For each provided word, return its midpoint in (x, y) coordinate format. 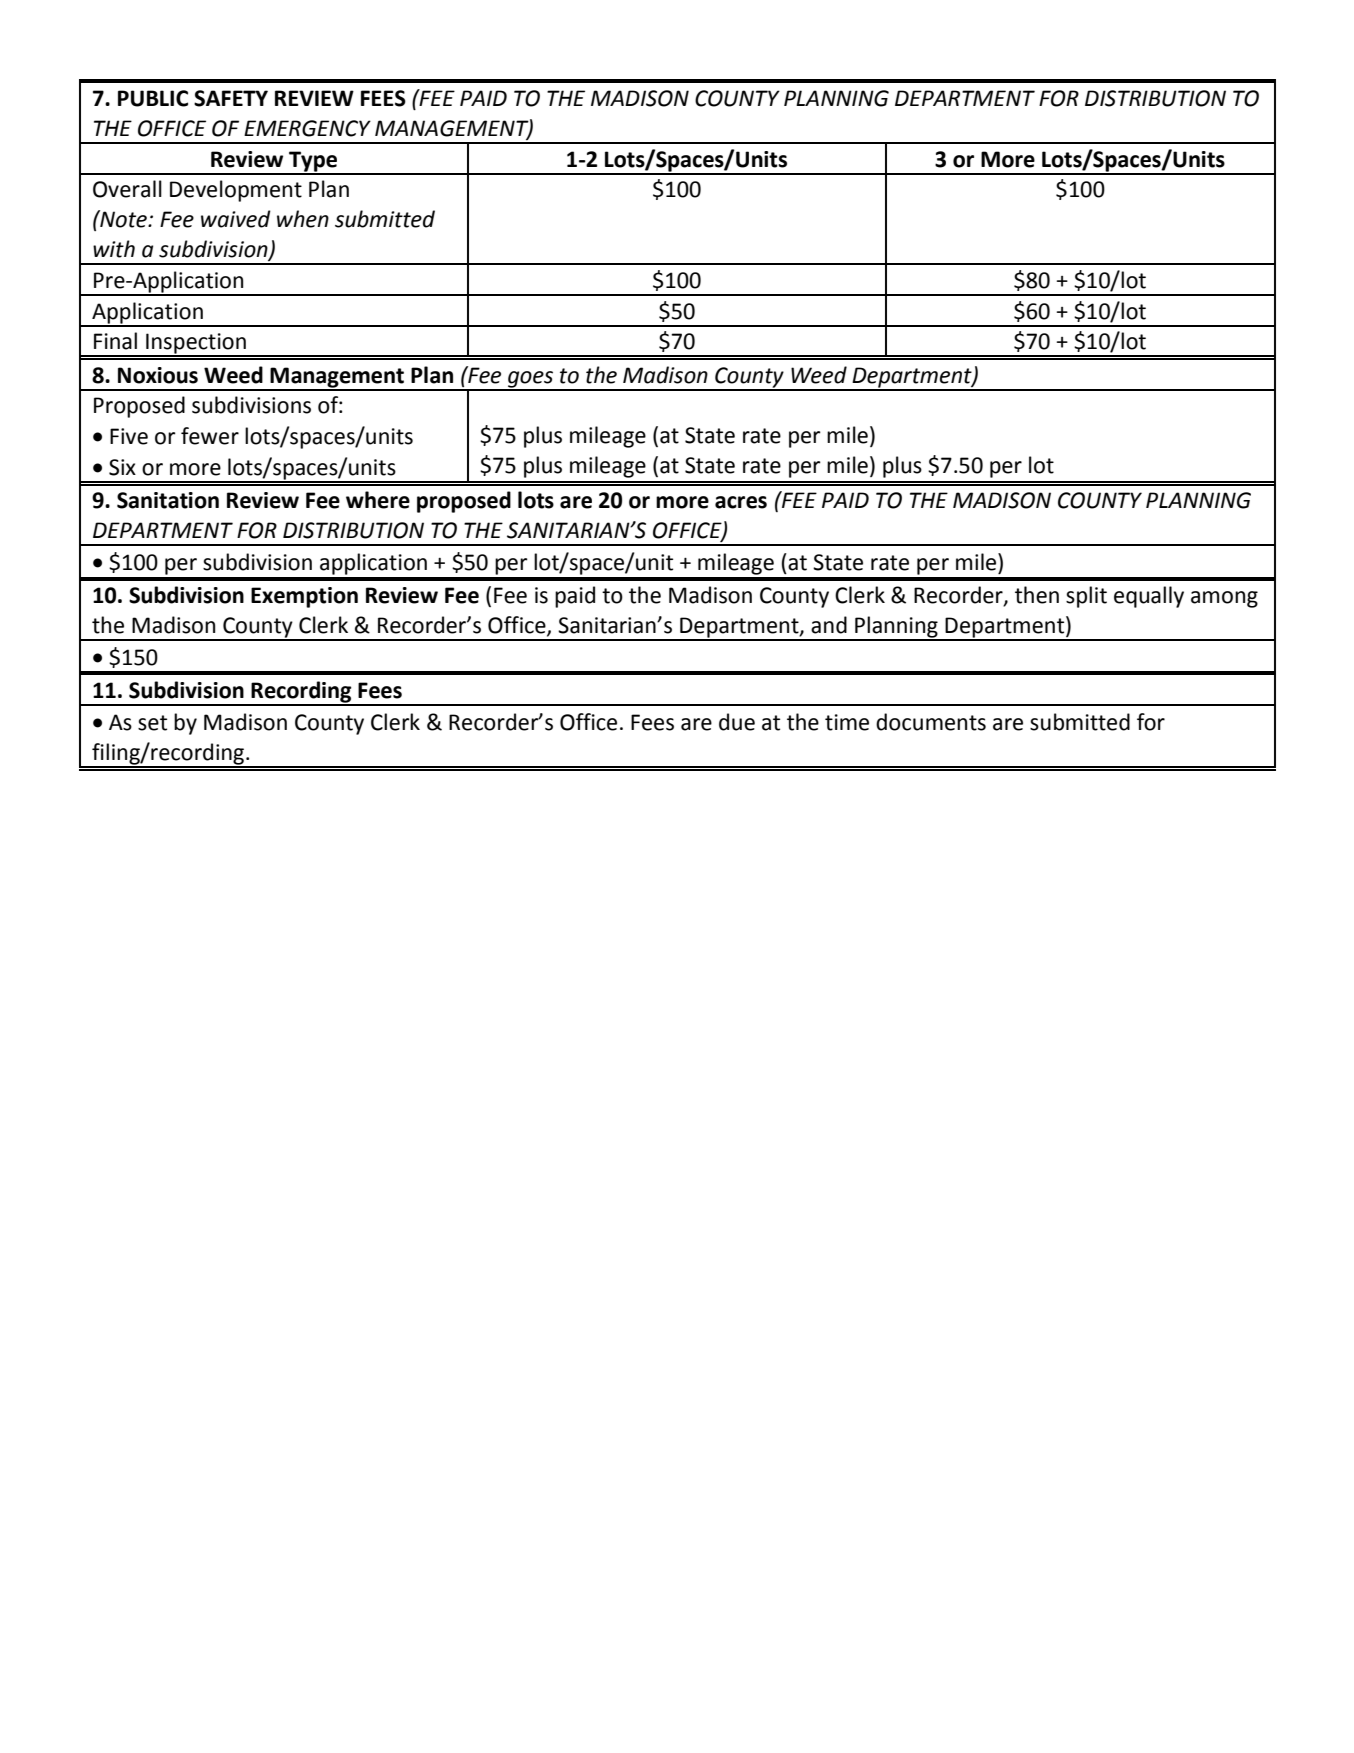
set (152, 723)
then (1037, 595)
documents (931, 722)
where (378, 500)
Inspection (196, 344)
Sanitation (168, 500)
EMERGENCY (307, 128)
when (303, 219)
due (737, 722)
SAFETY (231, 98)
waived (236, 219)
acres (741, 502)
